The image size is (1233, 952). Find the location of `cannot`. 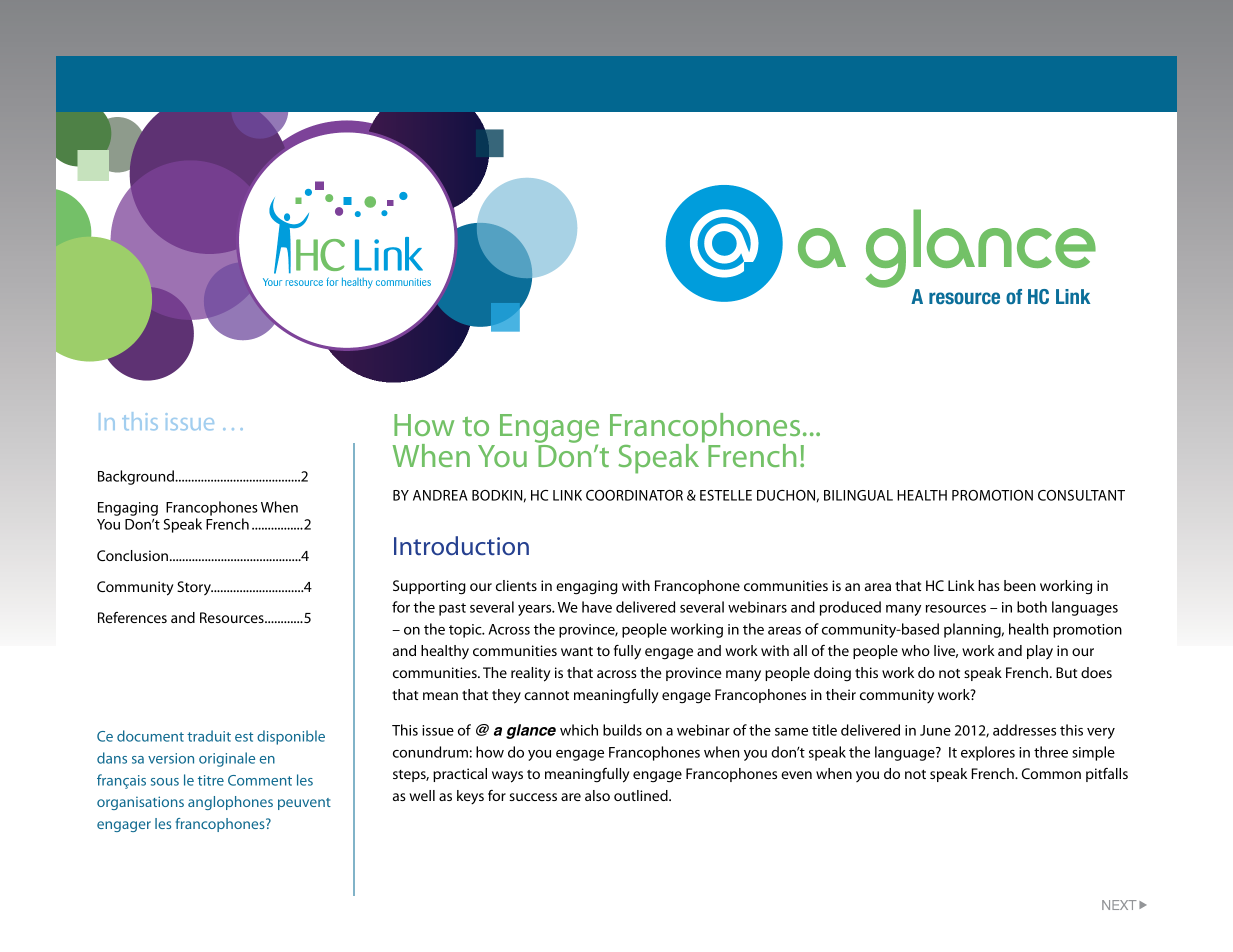

cannot is located at coordinates (546, 695).
